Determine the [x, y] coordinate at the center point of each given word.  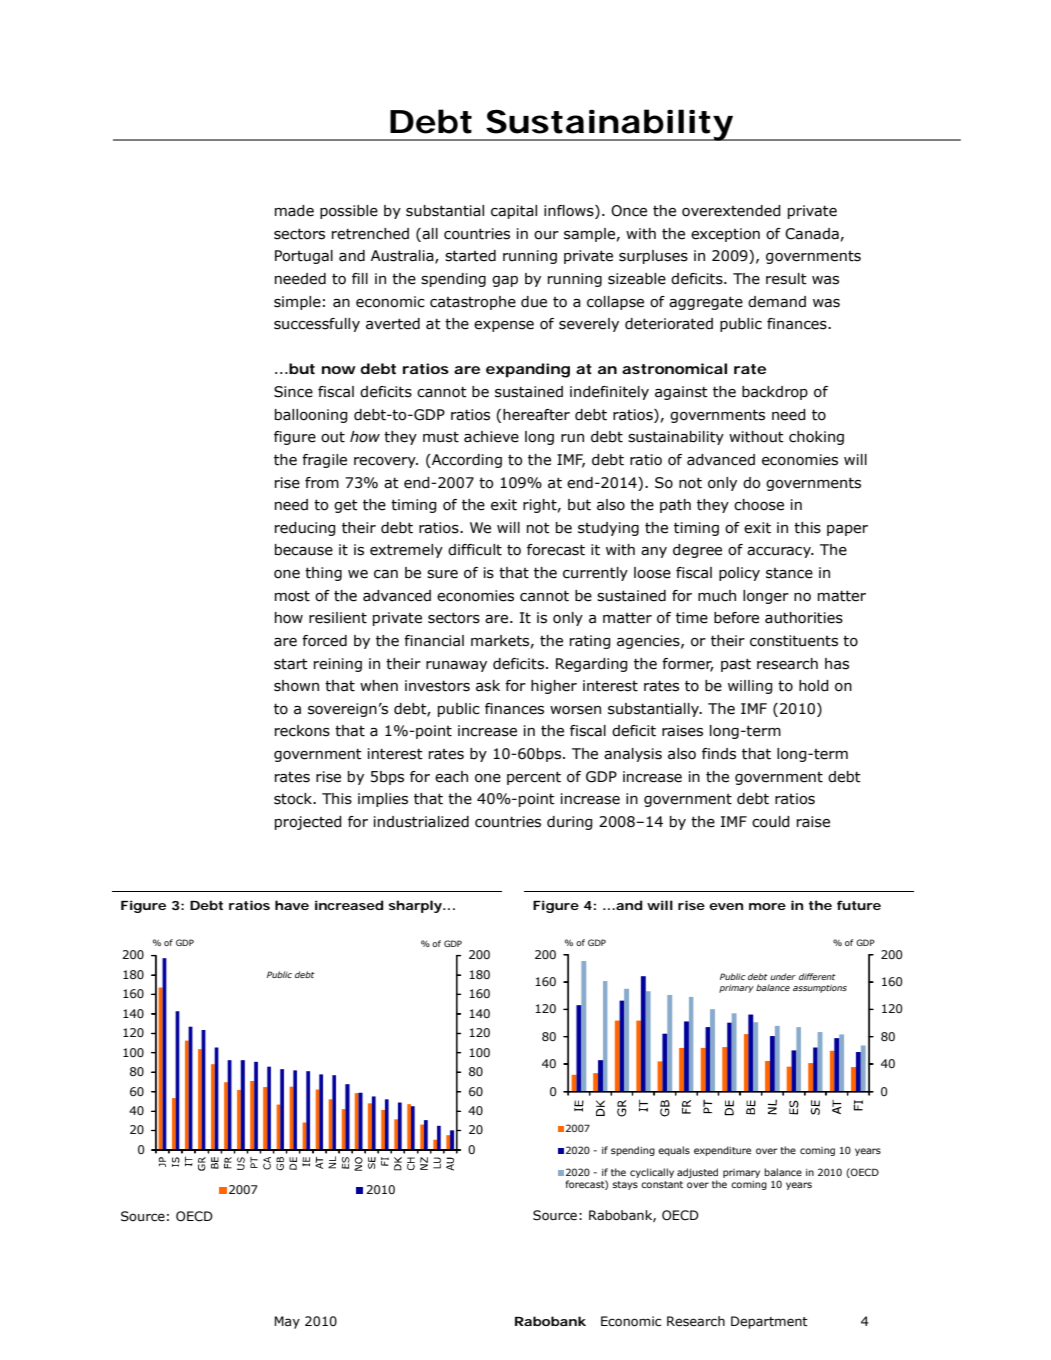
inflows [570, 212]
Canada [812, 234]
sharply [417, 906]
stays [625, 1185]
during [570, 823]
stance [789, 573]
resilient [338, 618]
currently [595, 574]
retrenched [370, 234]
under [783, 976]
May [287, 1322]
